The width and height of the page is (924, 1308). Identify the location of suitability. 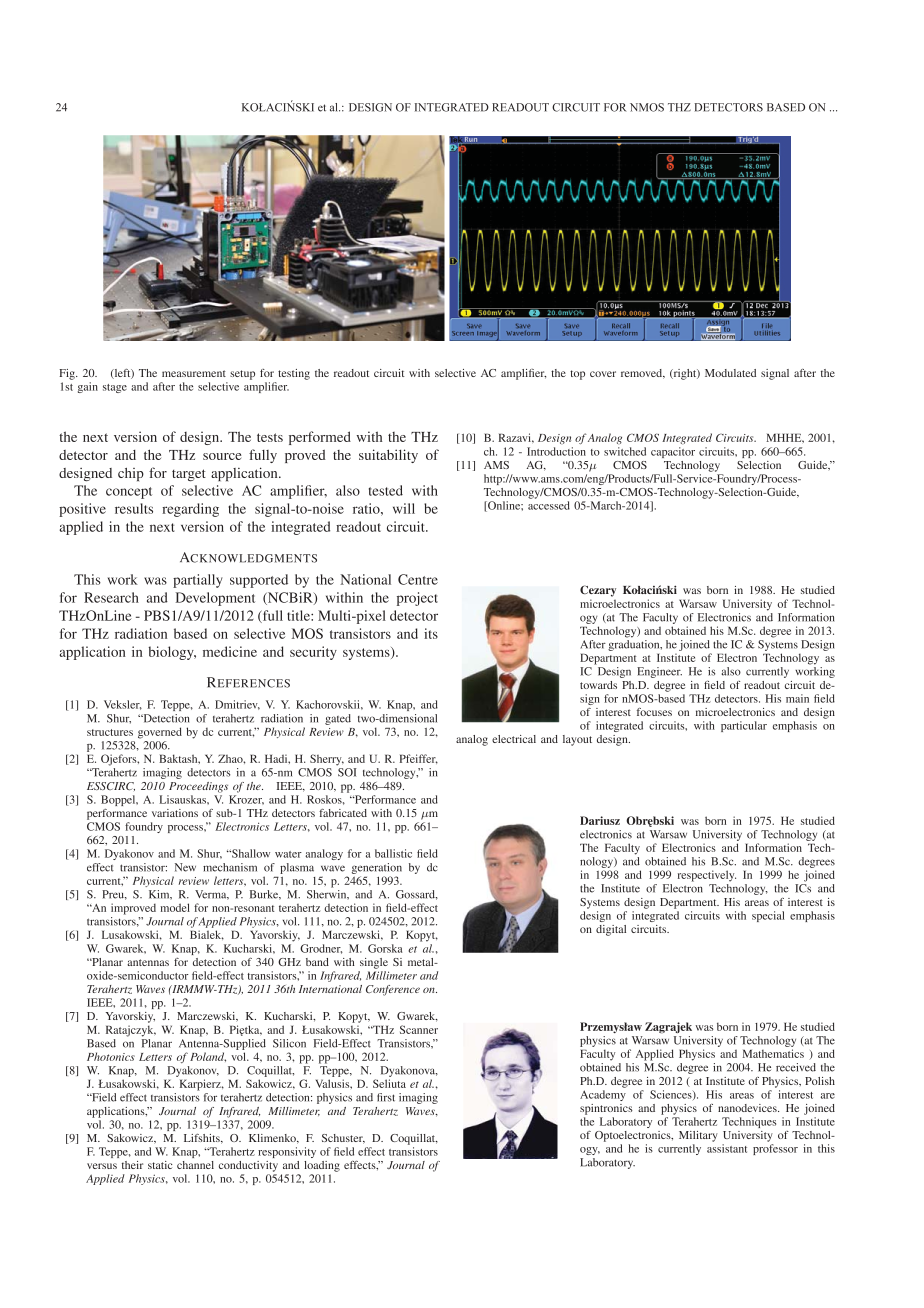
(388, 456).
